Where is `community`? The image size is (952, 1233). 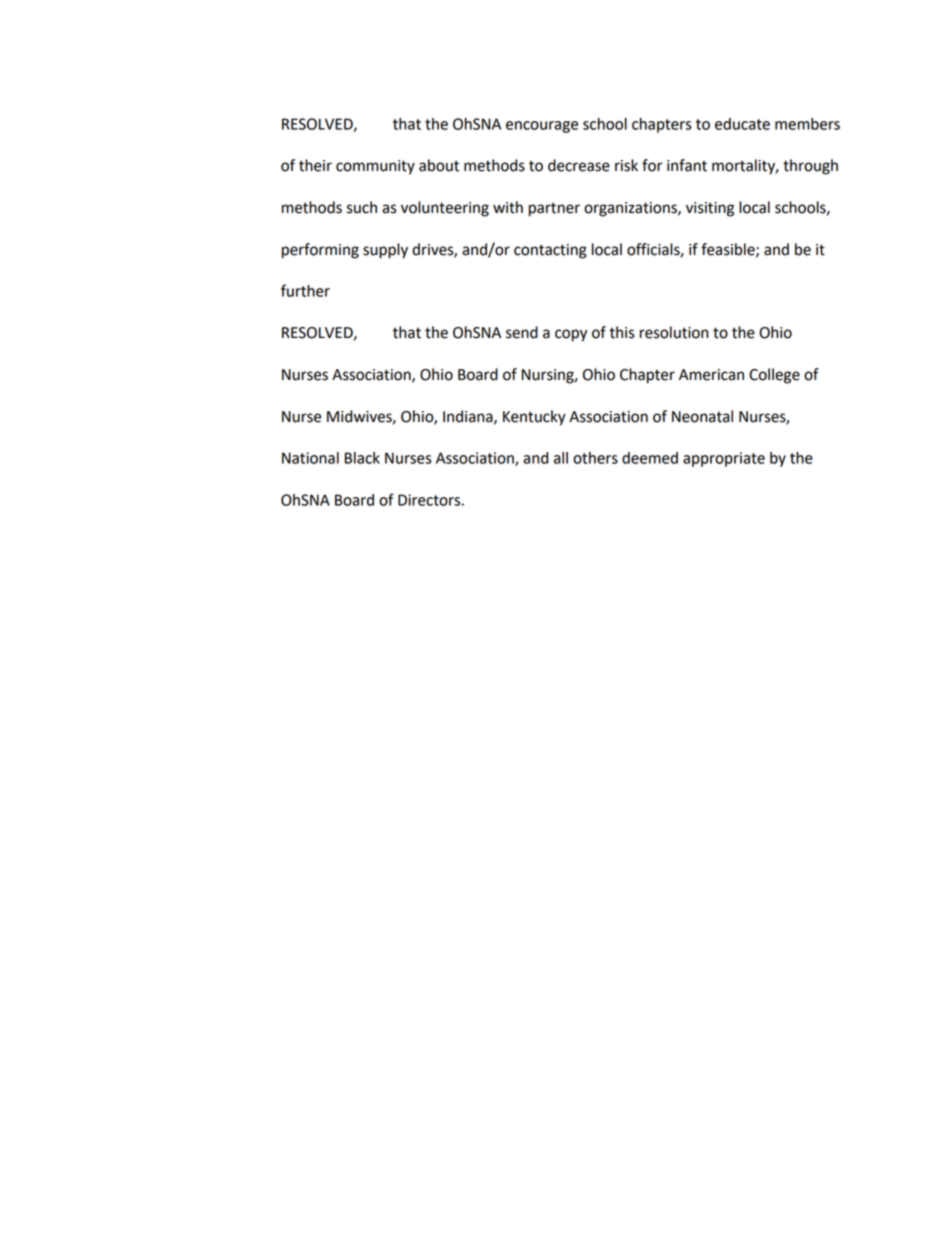
community is located at coordinates (375, 167).
